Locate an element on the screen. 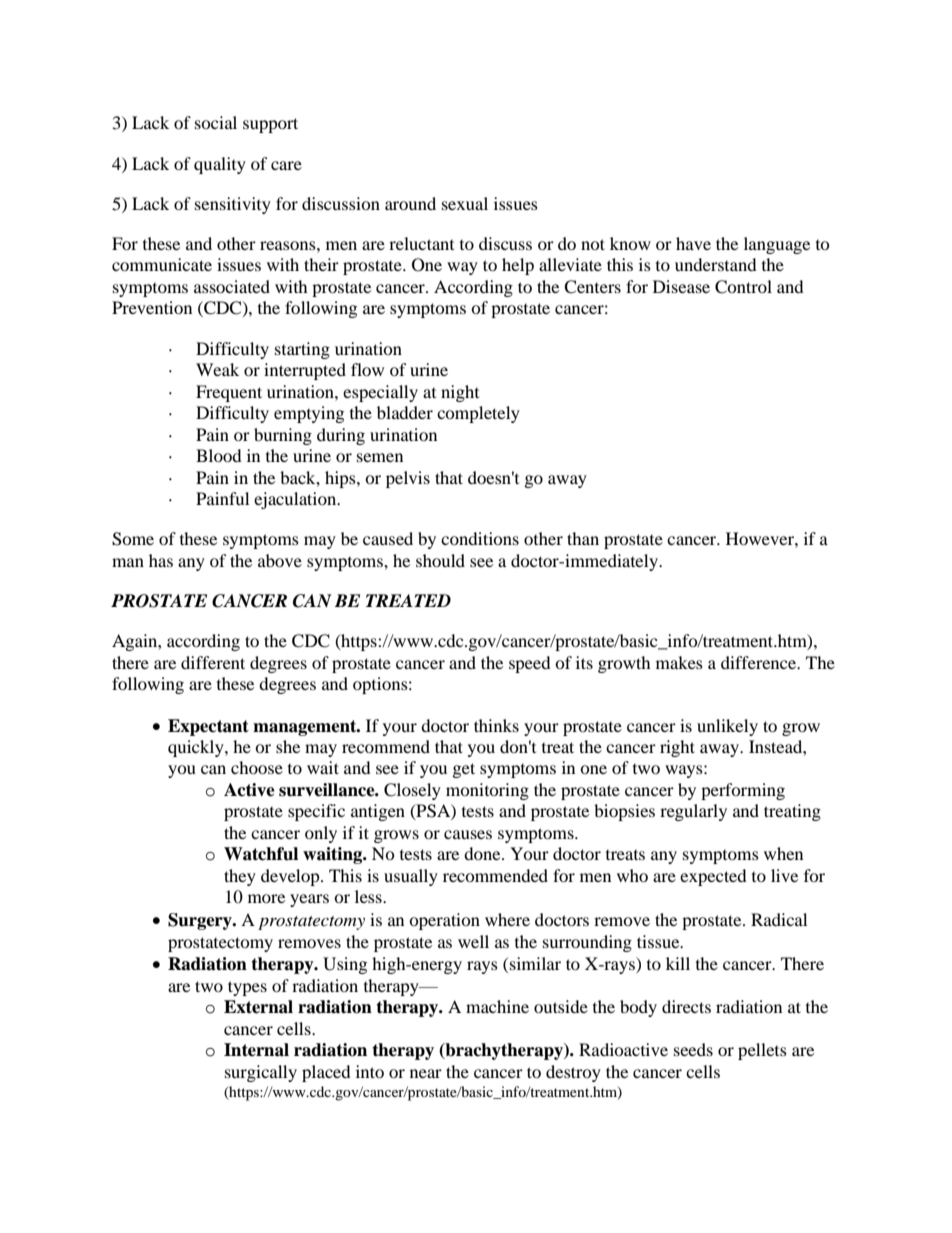 This screenshot has height=1233, width=952. Internal is located at coordinates (256, 1050).
